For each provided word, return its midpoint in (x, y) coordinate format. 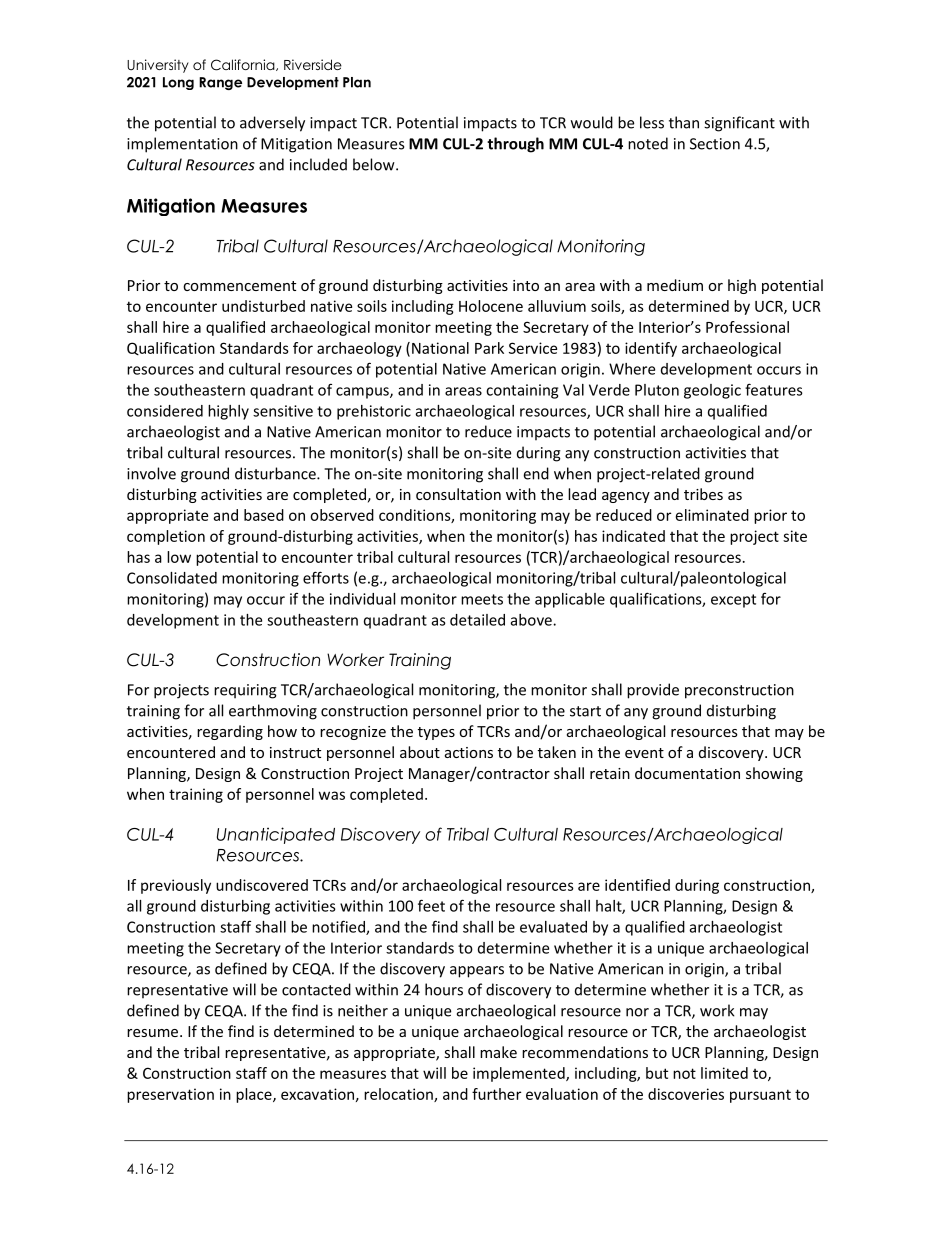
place (255, 1095)
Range (220, 83)
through (515, 145)
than (684, 122)
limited (724, 1073)
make (498, 1052)
